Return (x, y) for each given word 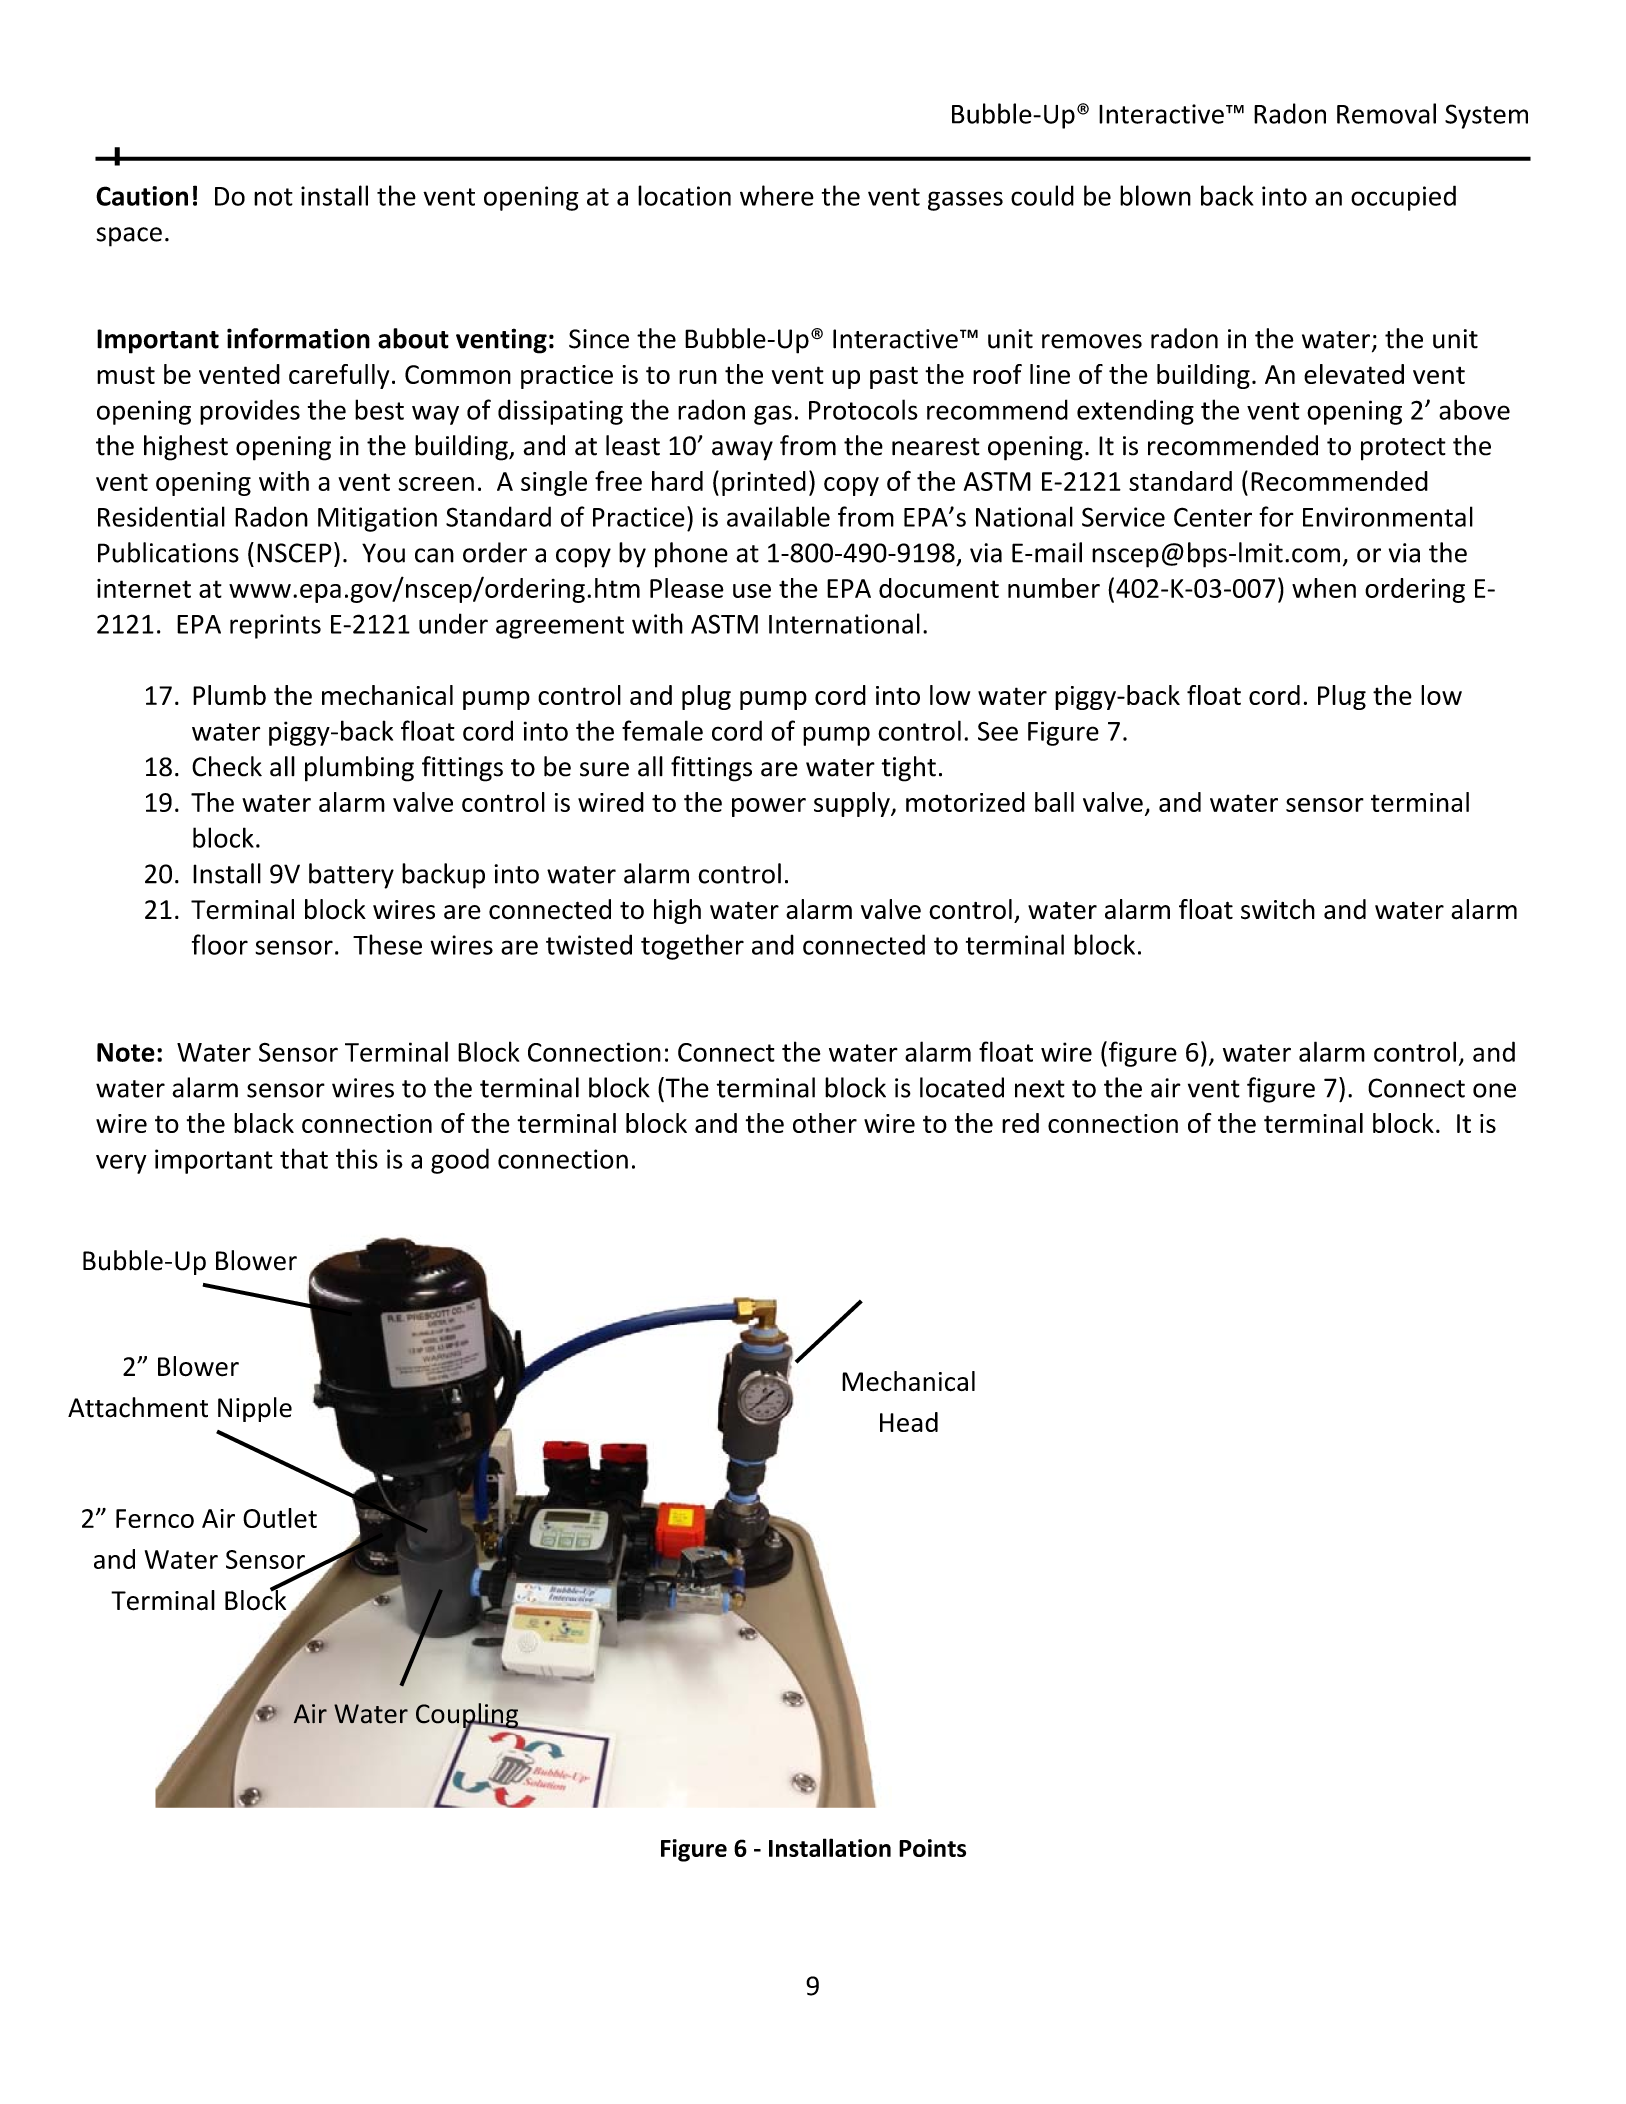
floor (220, 944)
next (1040, 1089)
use (752, 591)
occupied (1403, 198)
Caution (142, 196)
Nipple (255, 1409)
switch (1278, 909)
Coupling (468, 1717)
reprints (275, 626)
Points (932, 1848)
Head (909, 1422)
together (692, 947)
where (777, 195)
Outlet (280, 1518)
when (1324, 588)
